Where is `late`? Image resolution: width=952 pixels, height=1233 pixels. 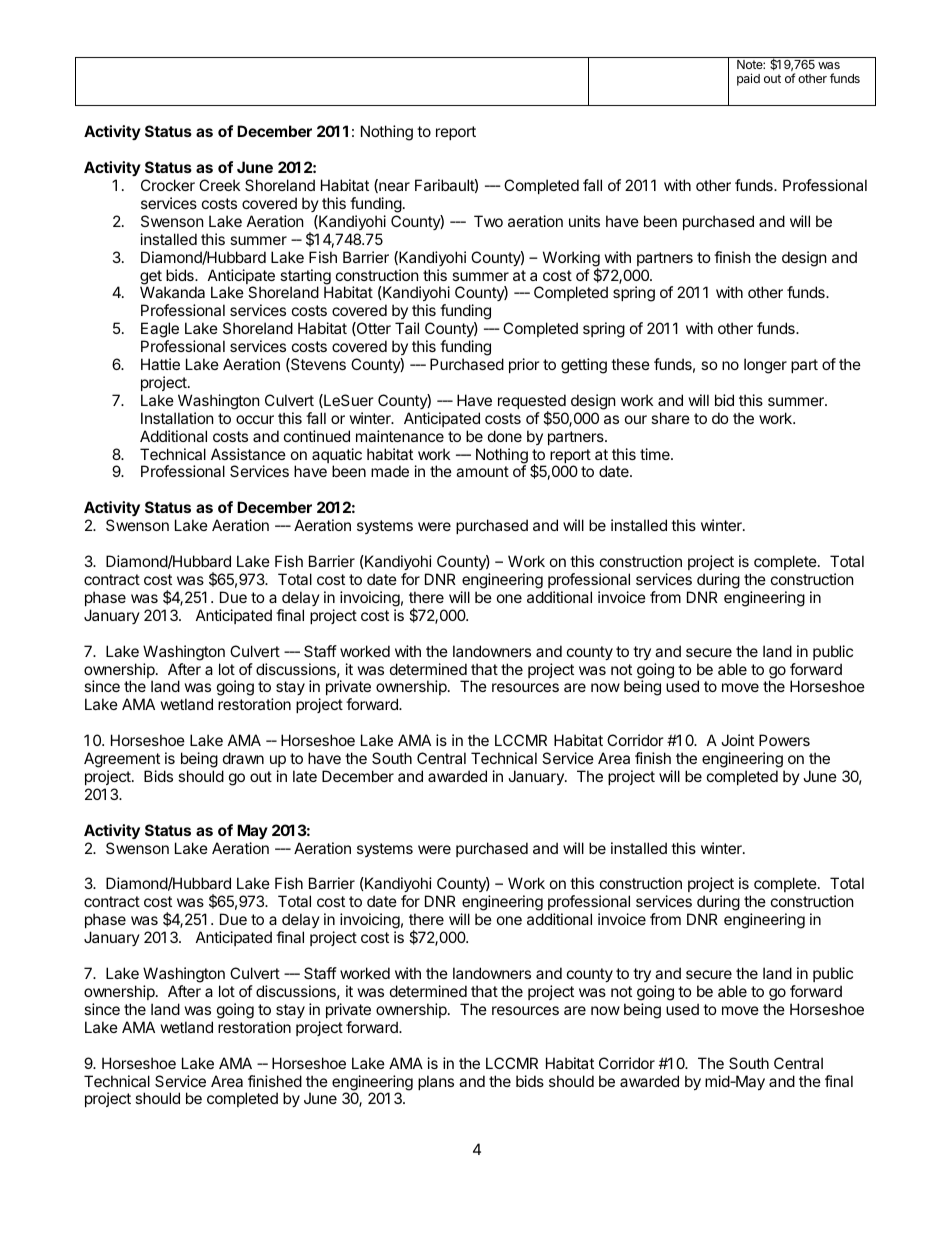
late is located at coordinates (305, 776).
